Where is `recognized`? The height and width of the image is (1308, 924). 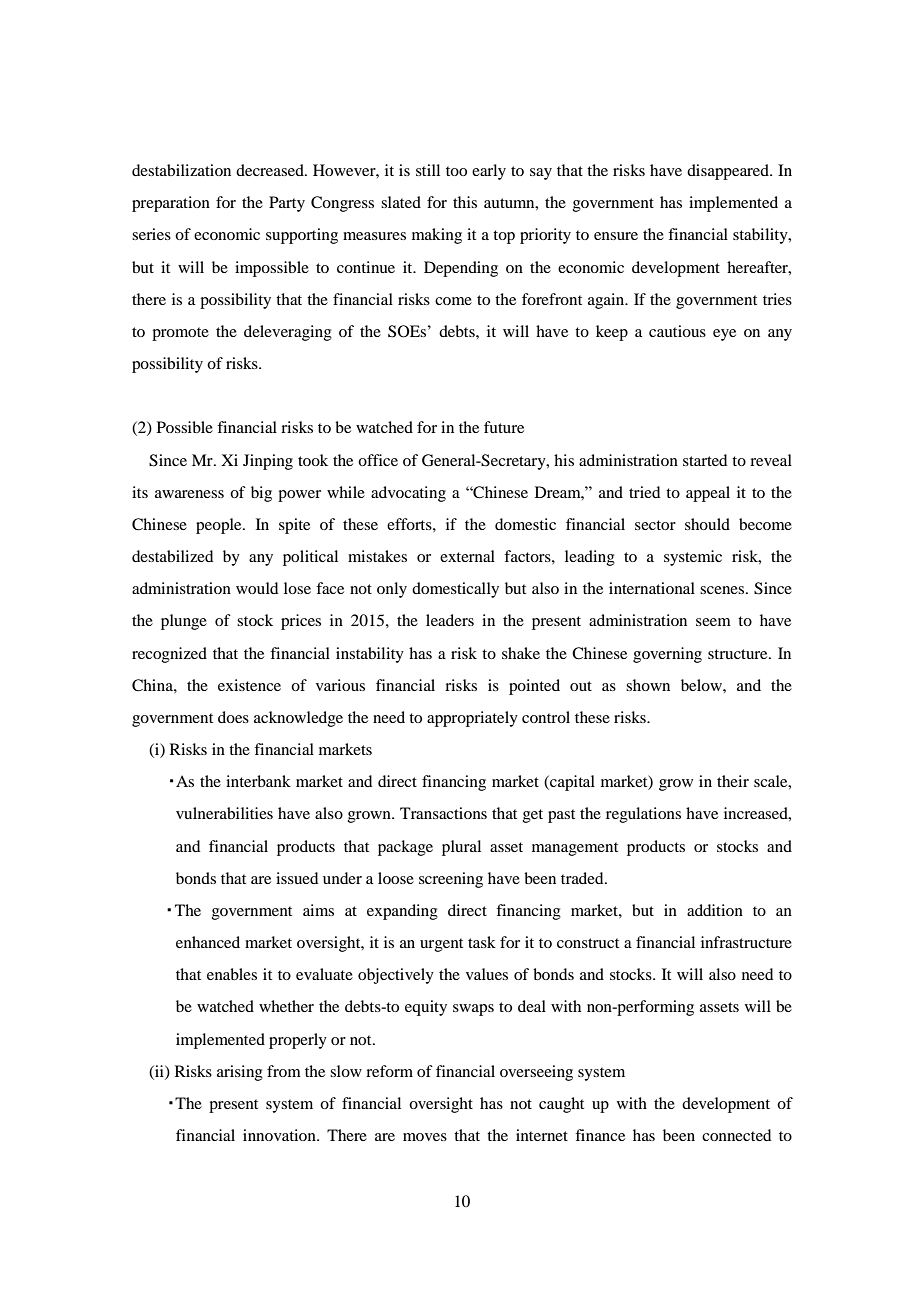
recognized is located at coordinates (169, 655).
